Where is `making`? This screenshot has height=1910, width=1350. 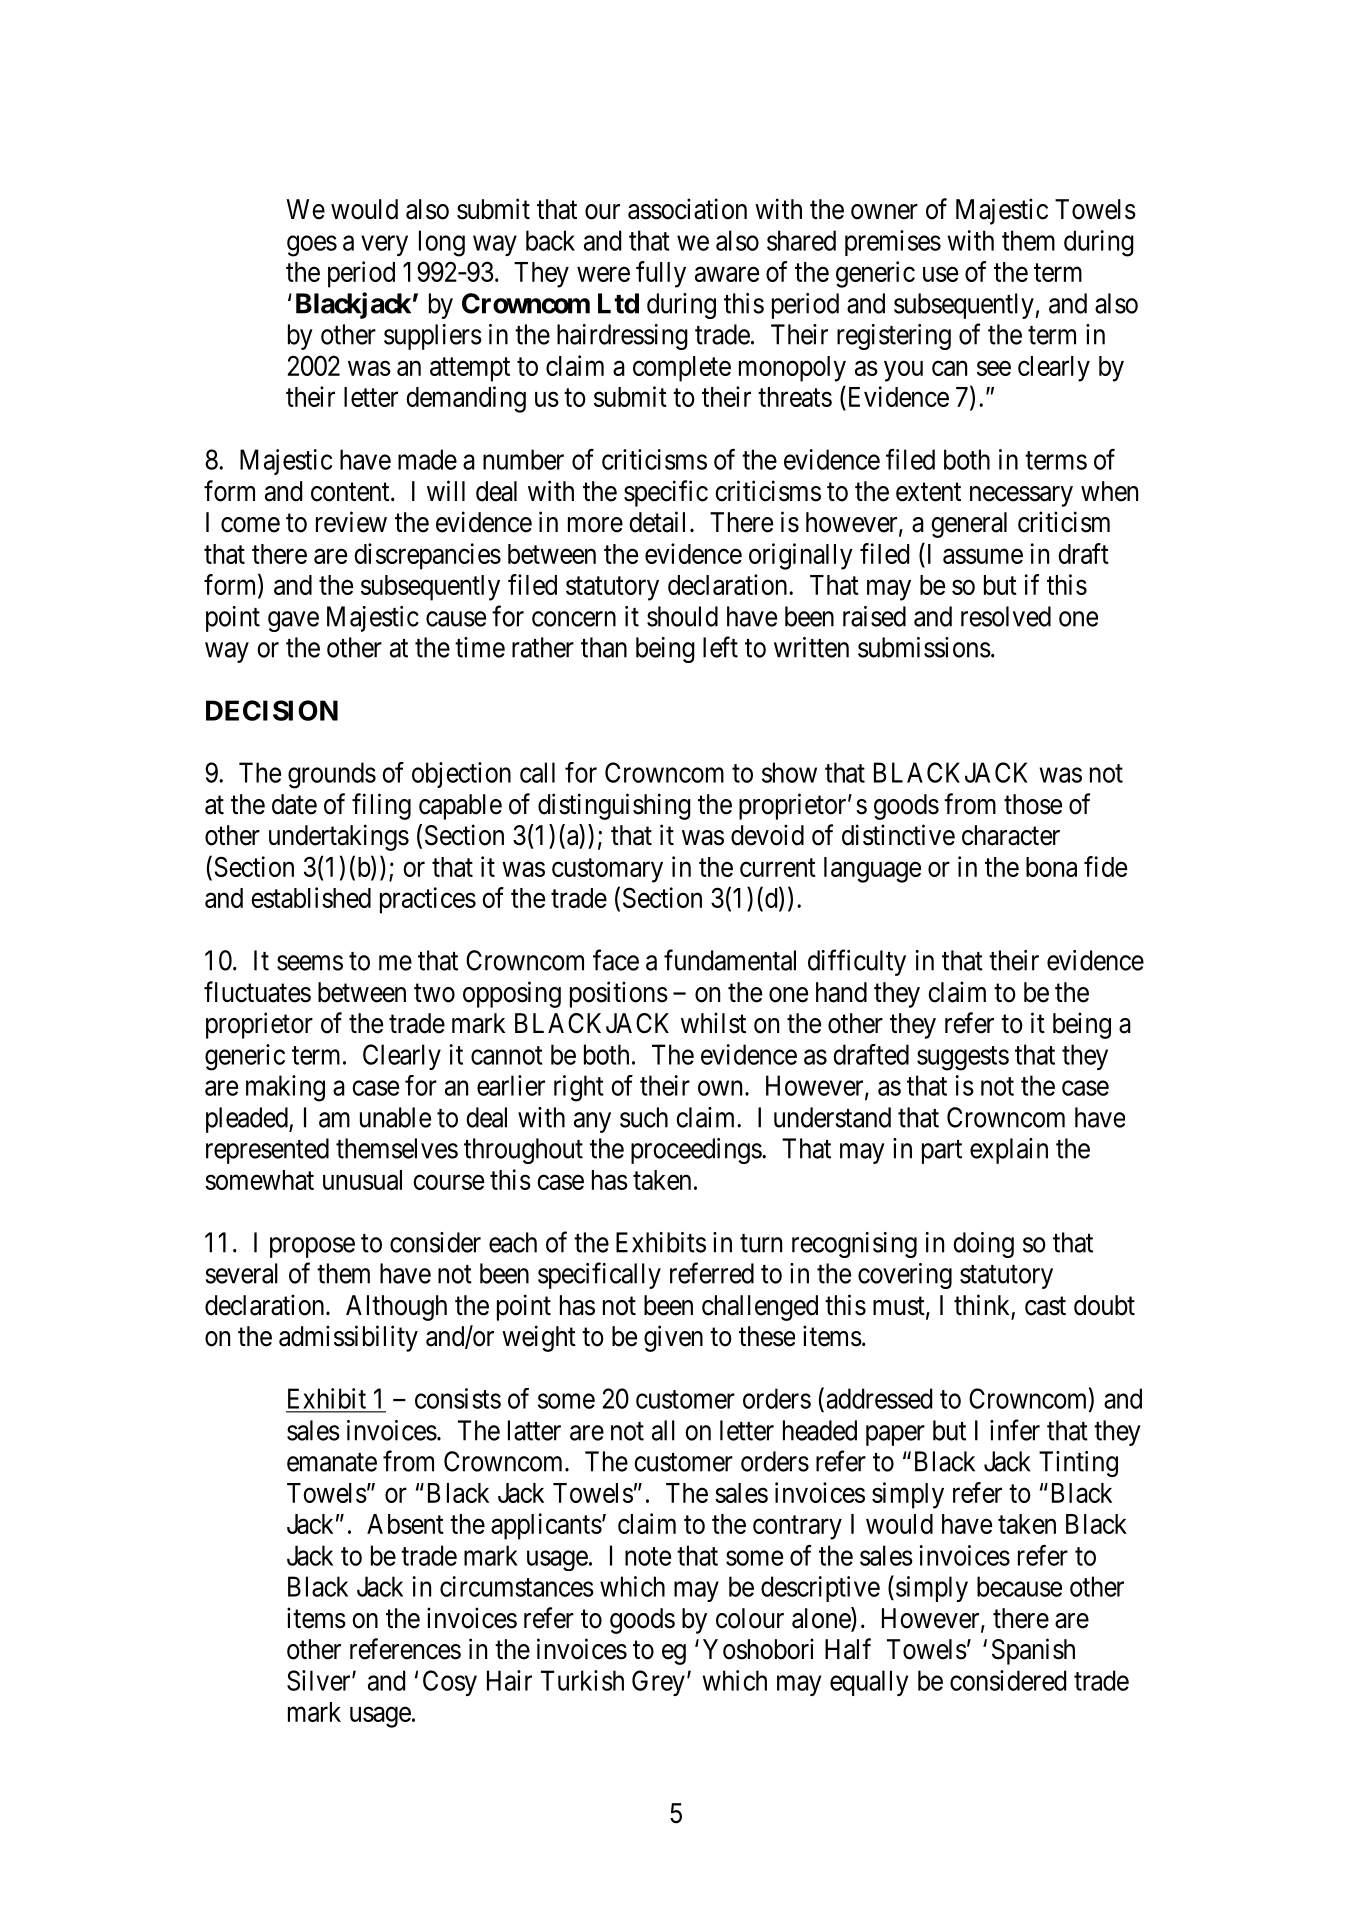
making is located at coordinates (285, 1088).
